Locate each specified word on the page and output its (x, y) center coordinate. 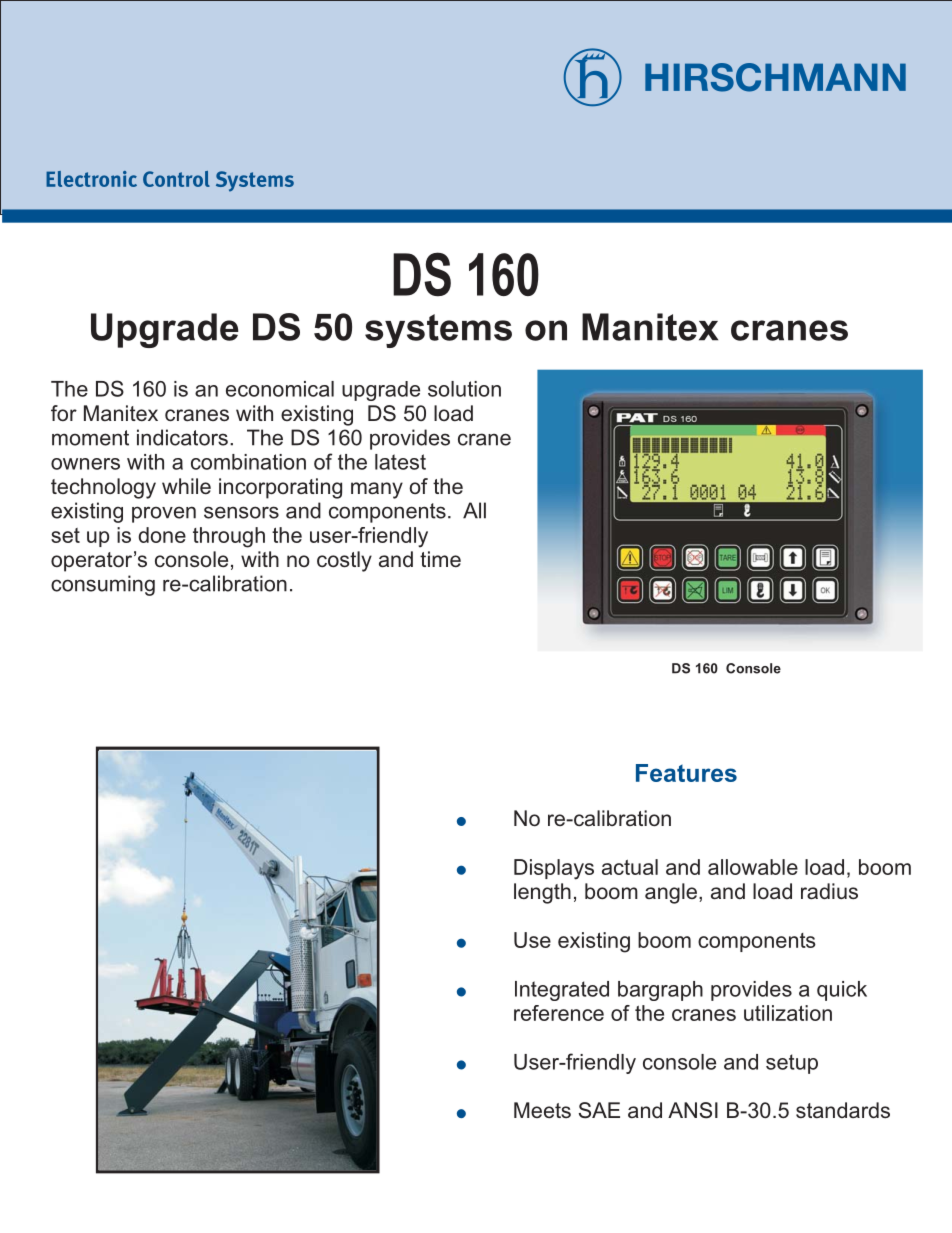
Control (176, 179)
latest (400, 462)
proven (164, 514)
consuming (103, 585)
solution (464, 389)
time (440, 559)
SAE (599, 1110)
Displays (554, 869)
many (377, 490)
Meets (542, 1110)
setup (792, 1064)
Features (686, 773)
